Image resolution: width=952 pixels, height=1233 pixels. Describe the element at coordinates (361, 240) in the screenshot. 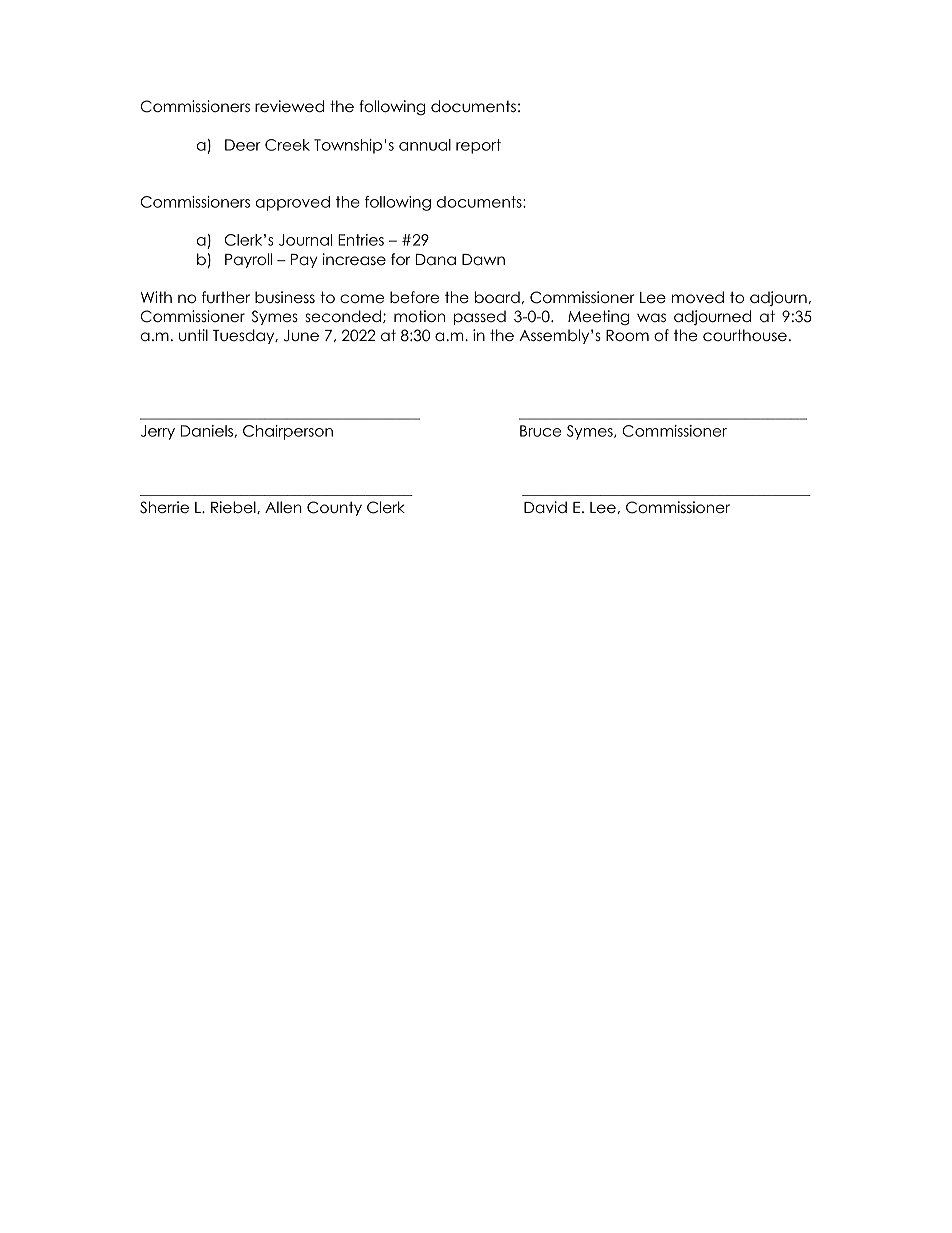

I see `Entries` at that location.
